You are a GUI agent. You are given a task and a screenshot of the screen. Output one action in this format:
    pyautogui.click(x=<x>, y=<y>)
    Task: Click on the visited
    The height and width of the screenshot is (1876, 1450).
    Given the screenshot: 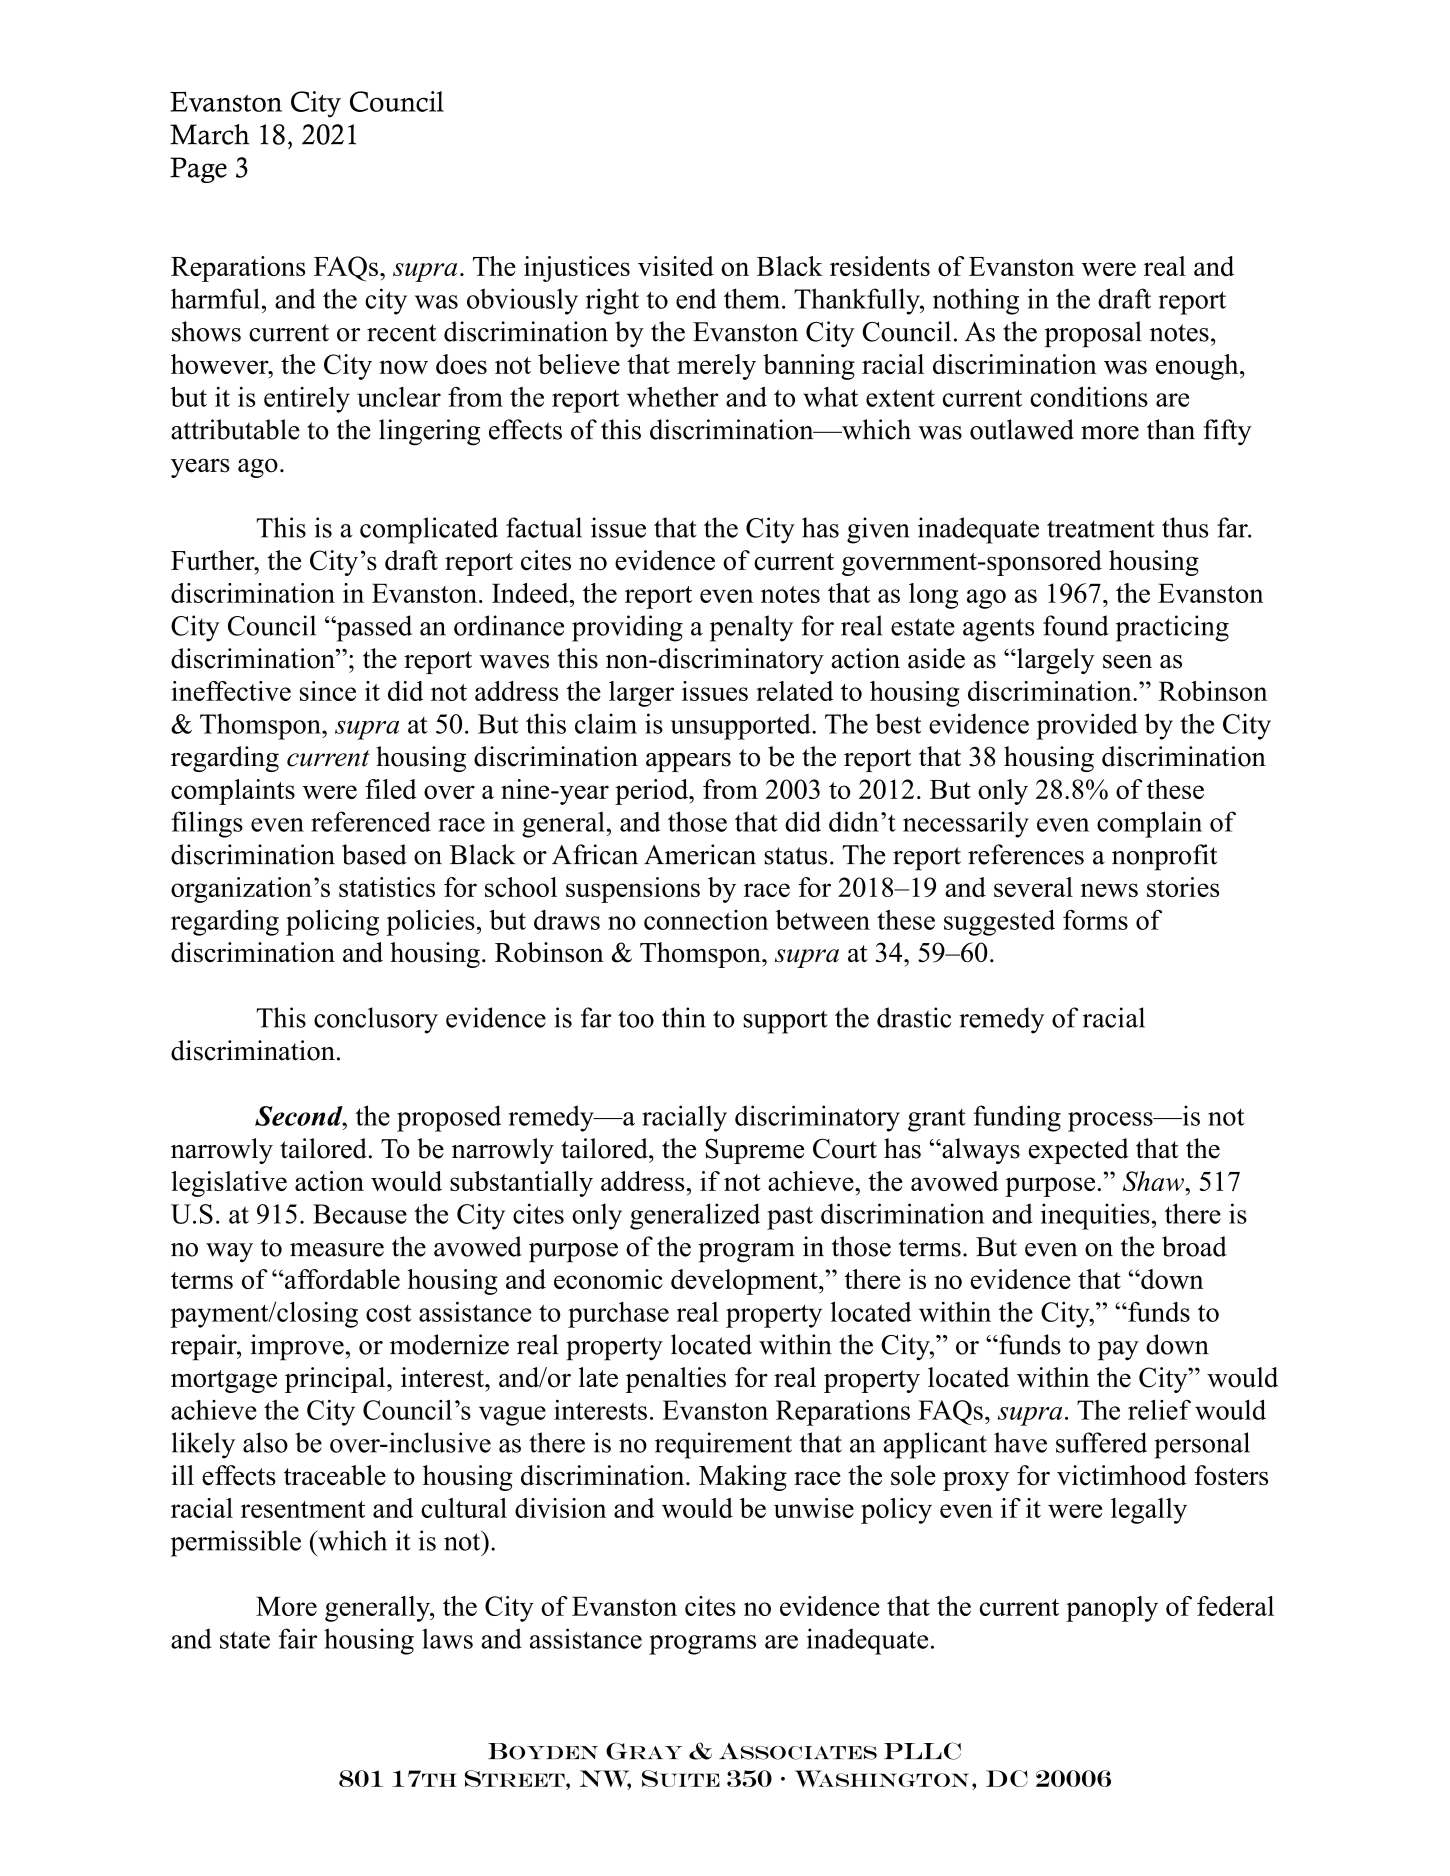 What is the action you would take?
    pyautogui.click(x=676, y=266)
